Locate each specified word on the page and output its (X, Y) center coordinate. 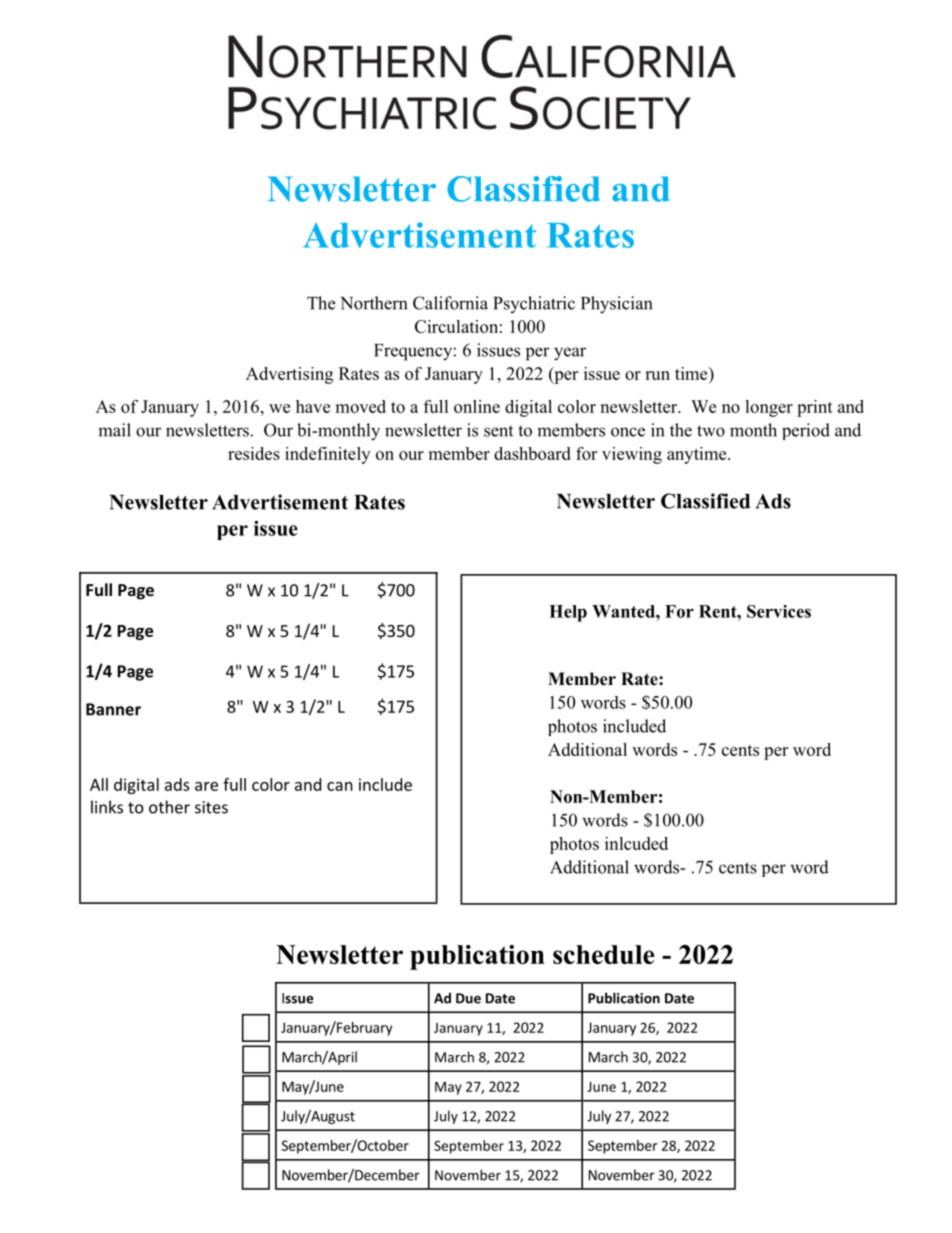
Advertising (289, 375)
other (169, 807)
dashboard (532, 453)
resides (254, 453)
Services (779, 611)
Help (568, 613)
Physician (616, 305)
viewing (632, 455)
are (206, 786)
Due (468, 998)
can (340, 786)
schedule (604, 954)
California (450, 303)
